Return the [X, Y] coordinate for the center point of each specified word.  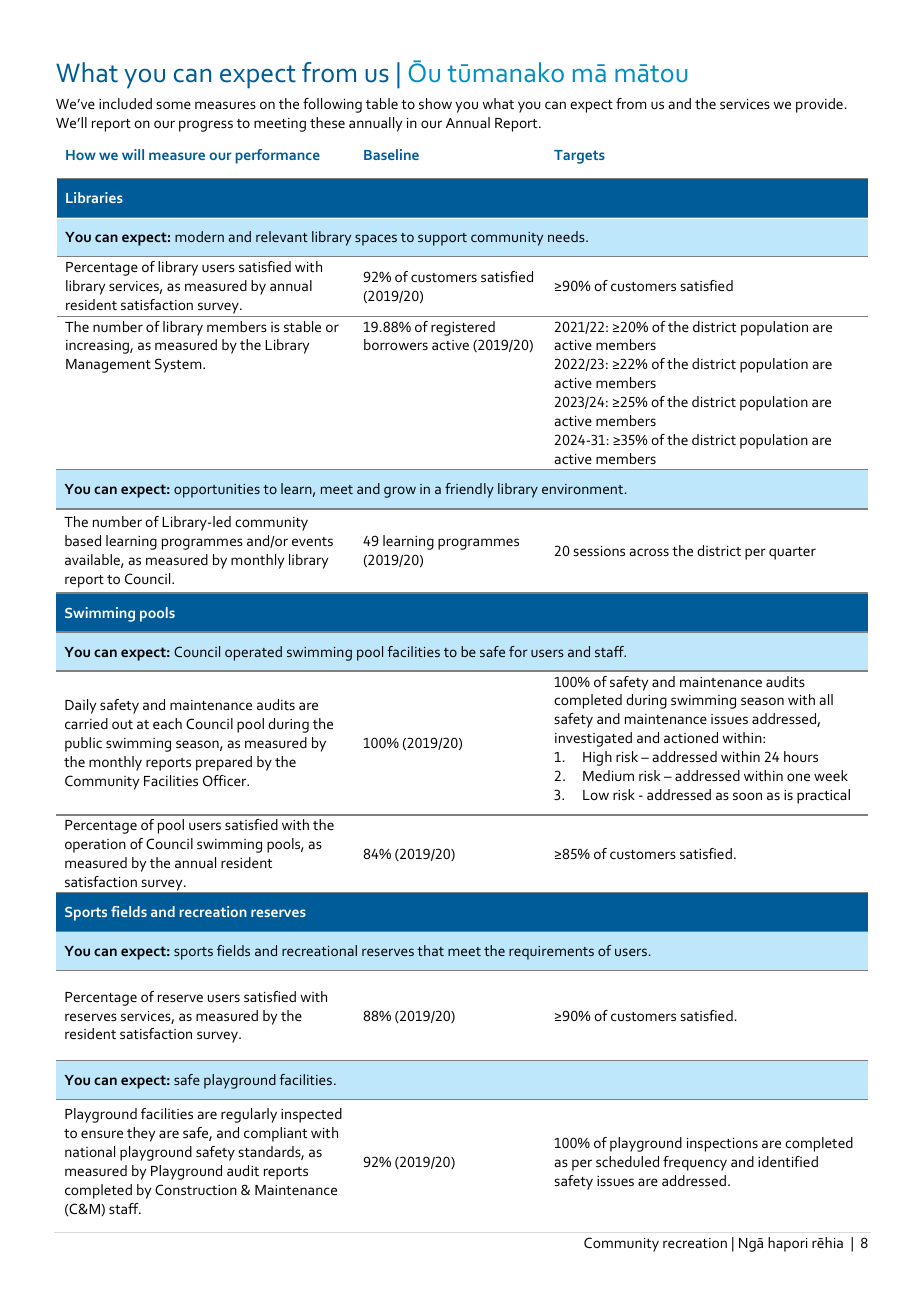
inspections [722, 1145]
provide [819, 105]
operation [95, 846]
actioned [691, 737]
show [435, 103]
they [141, 1134]
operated [253, 653]
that [430, 950]
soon [747, 796]
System [179, 365]
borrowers [396, 344]
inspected [311, 1115]
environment [582, 489]
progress [206, 126]
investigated [593, 739]
